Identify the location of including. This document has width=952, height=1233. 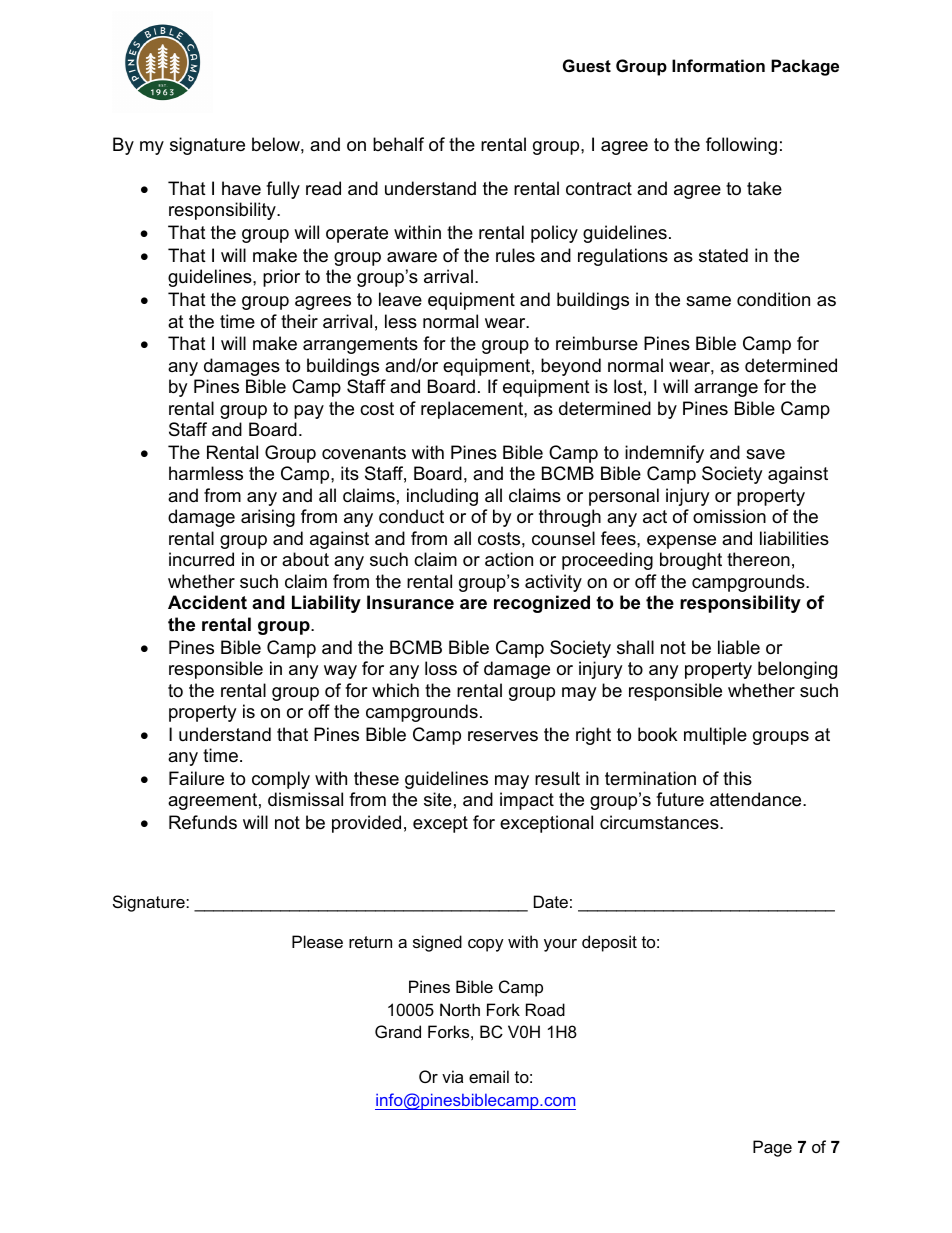
(442, 497).
